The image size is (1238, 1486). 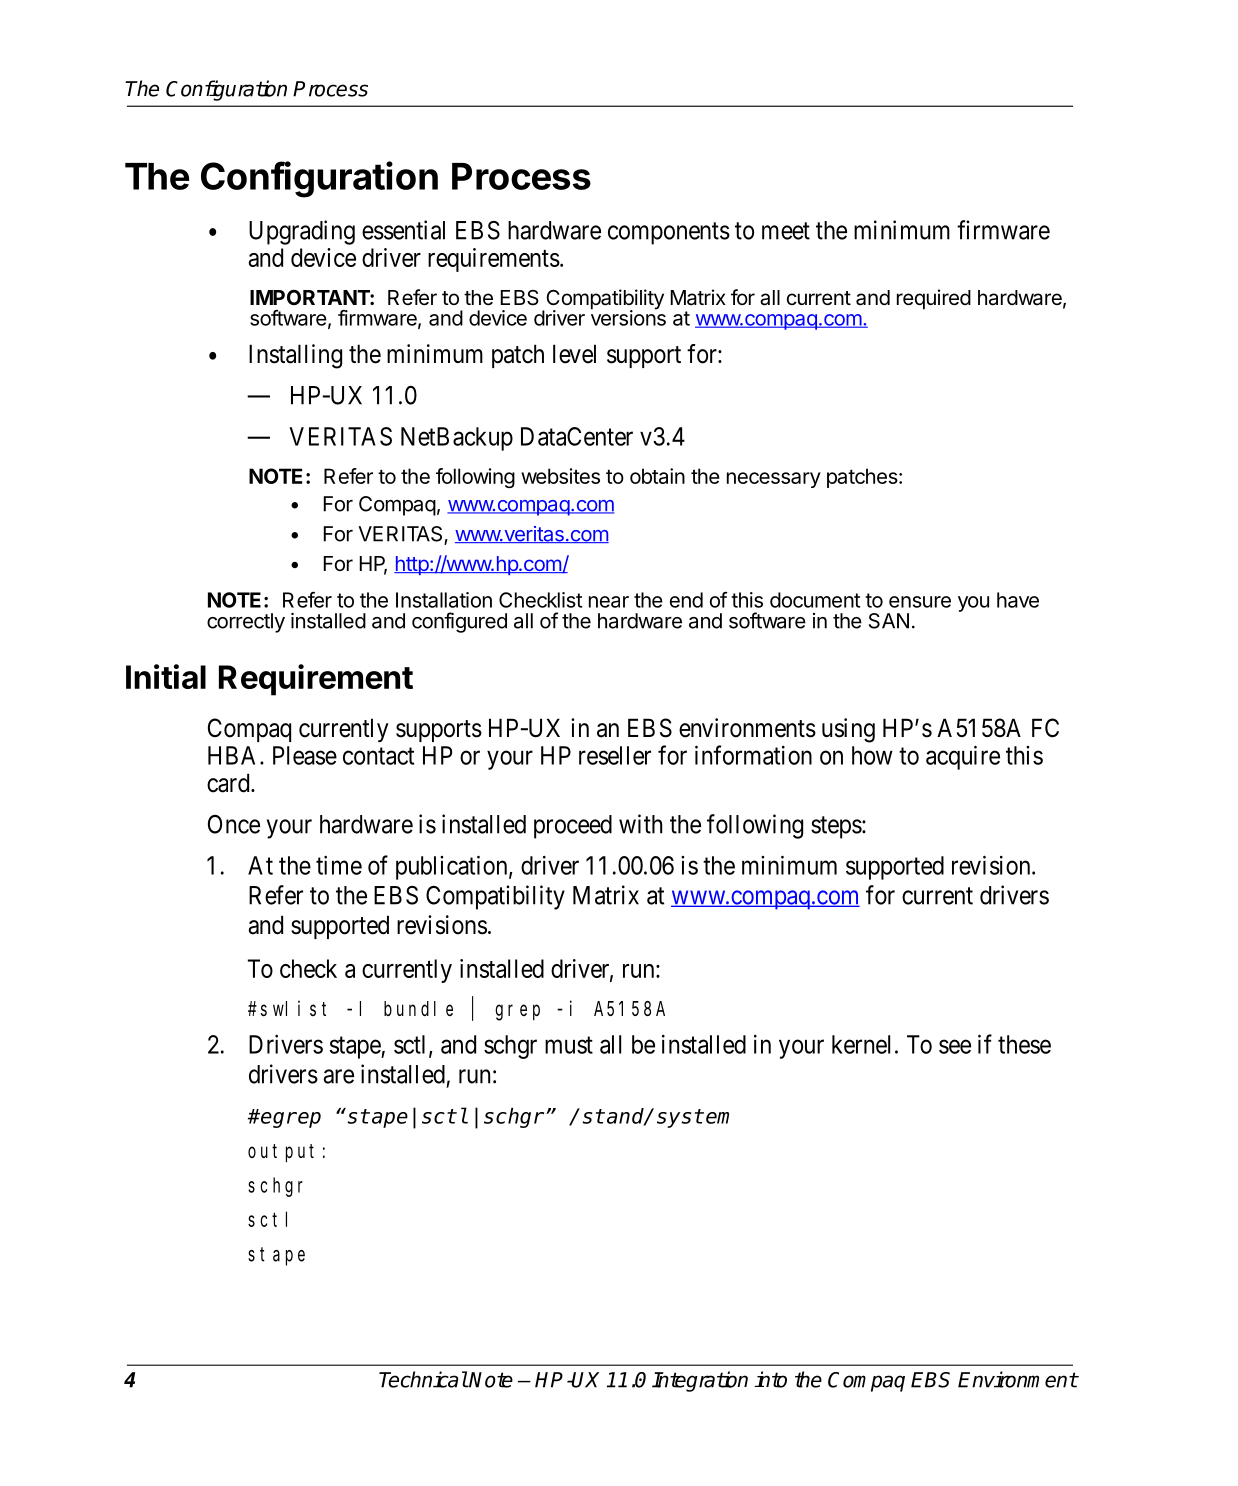 What do you see at coordinates (234, 755) in the page?
I see `HBA` at bounding box center [234, 755].
